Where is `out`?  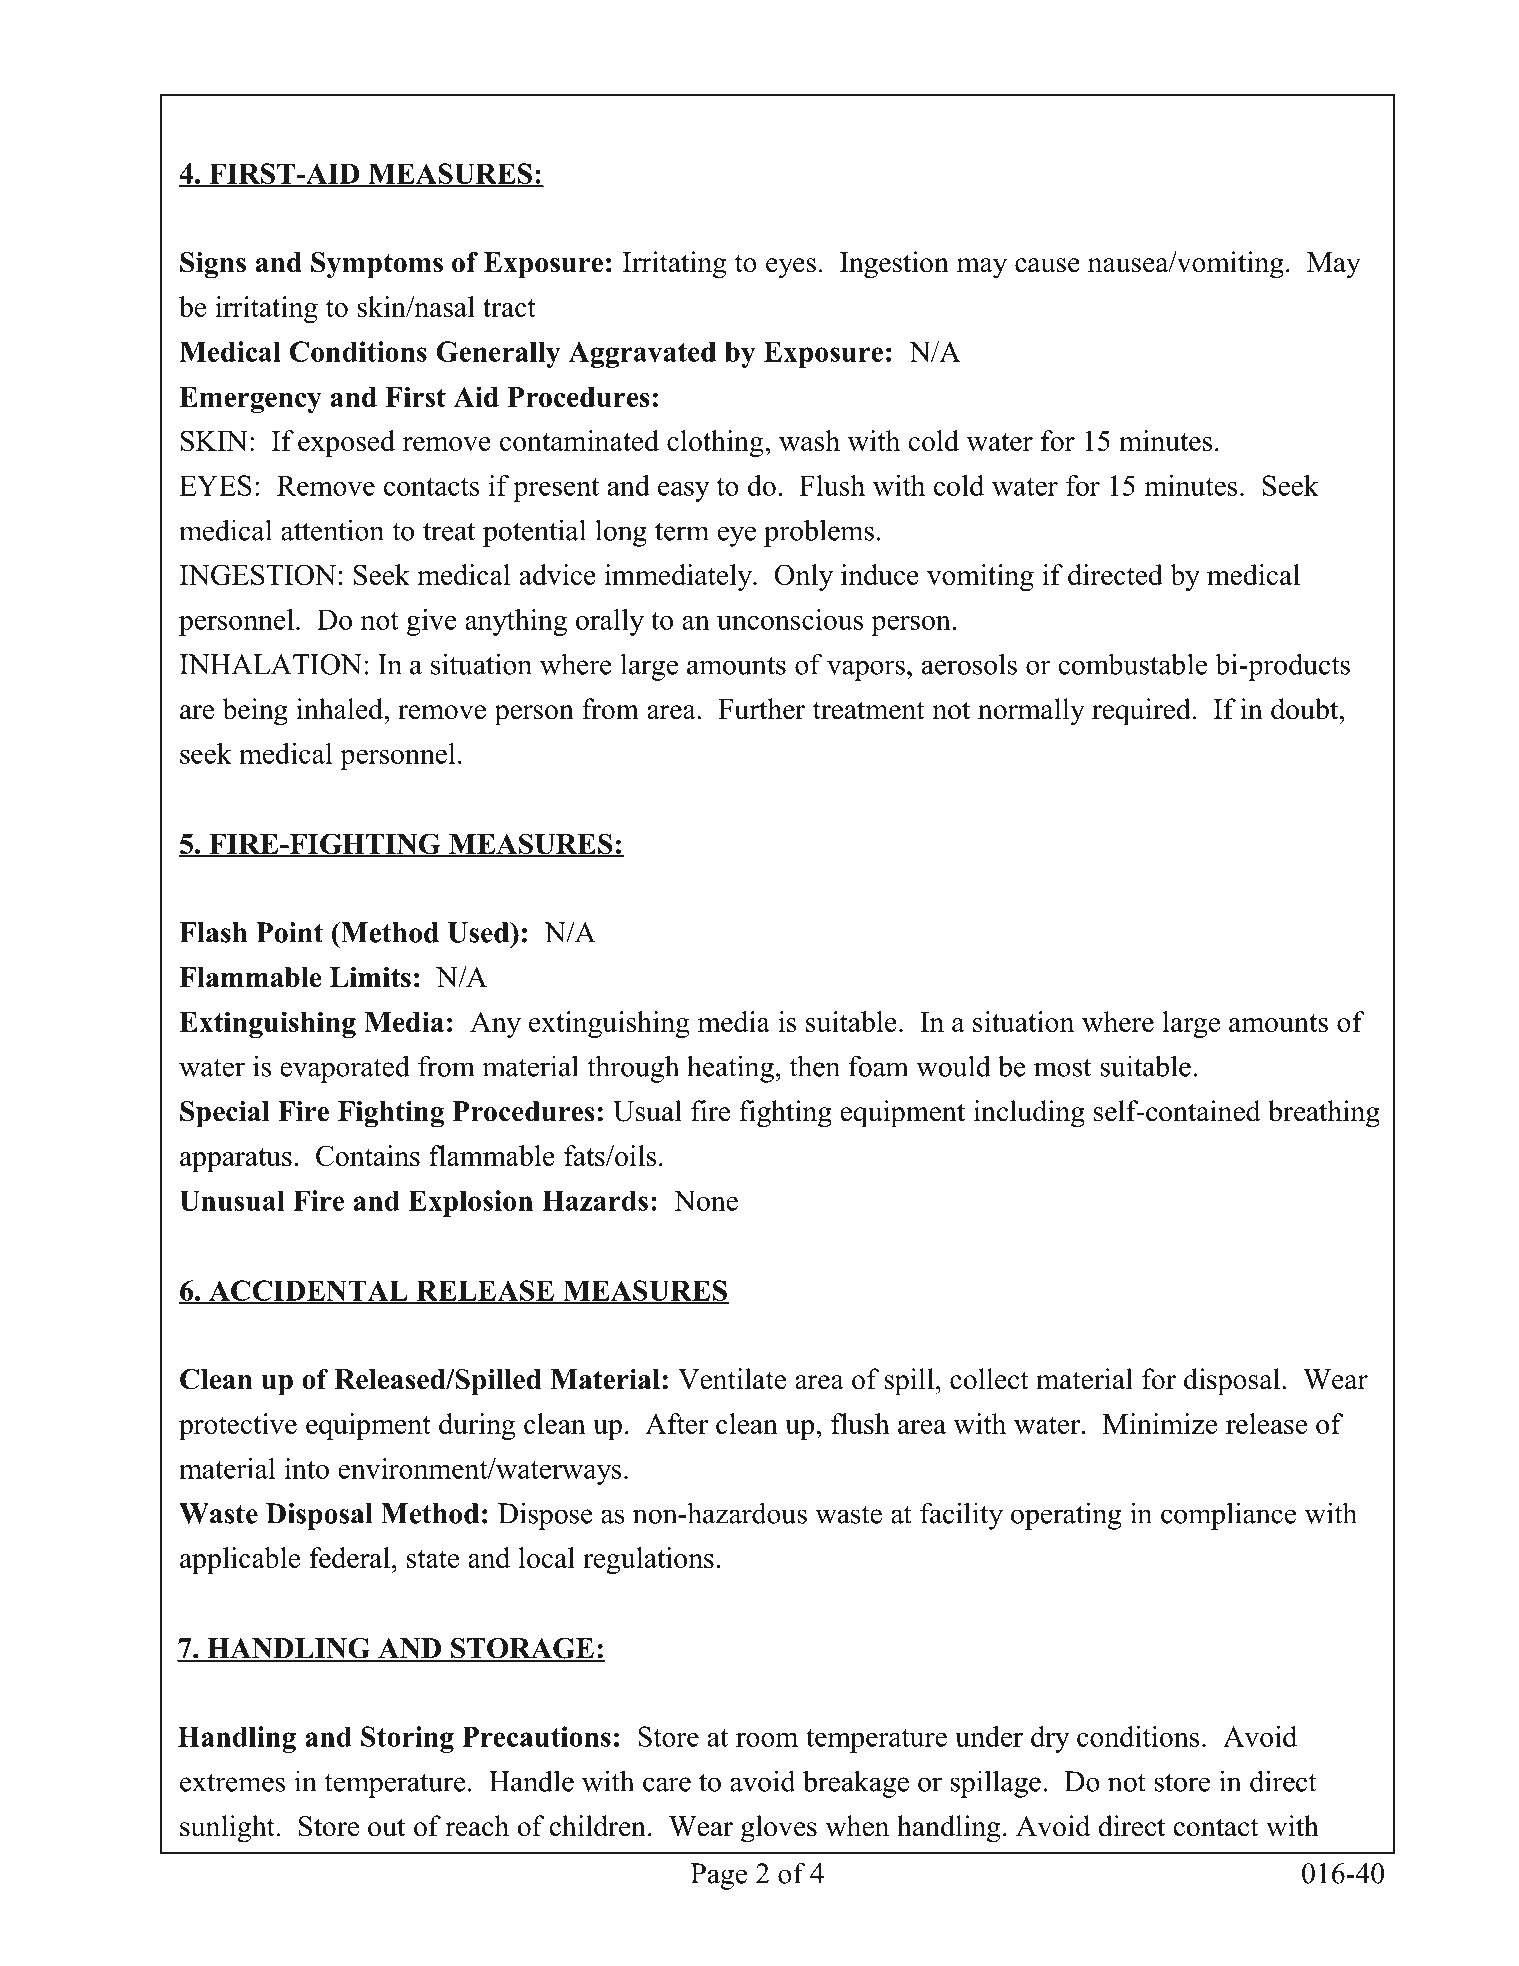 out is located at coordinates (386, 1827).
